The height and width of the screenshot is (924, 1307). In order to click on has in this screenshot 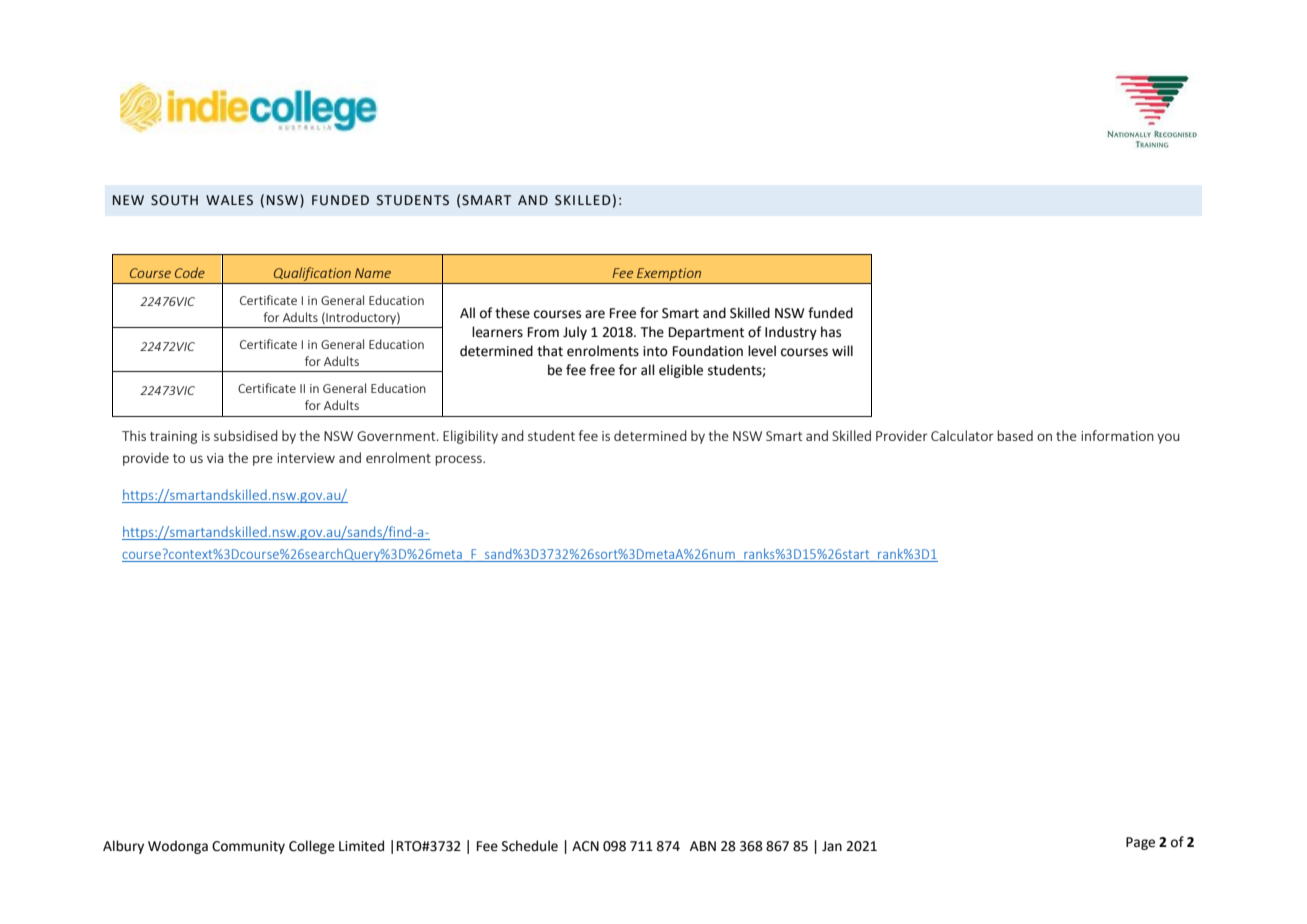, I will do `click(831, 332)`.
